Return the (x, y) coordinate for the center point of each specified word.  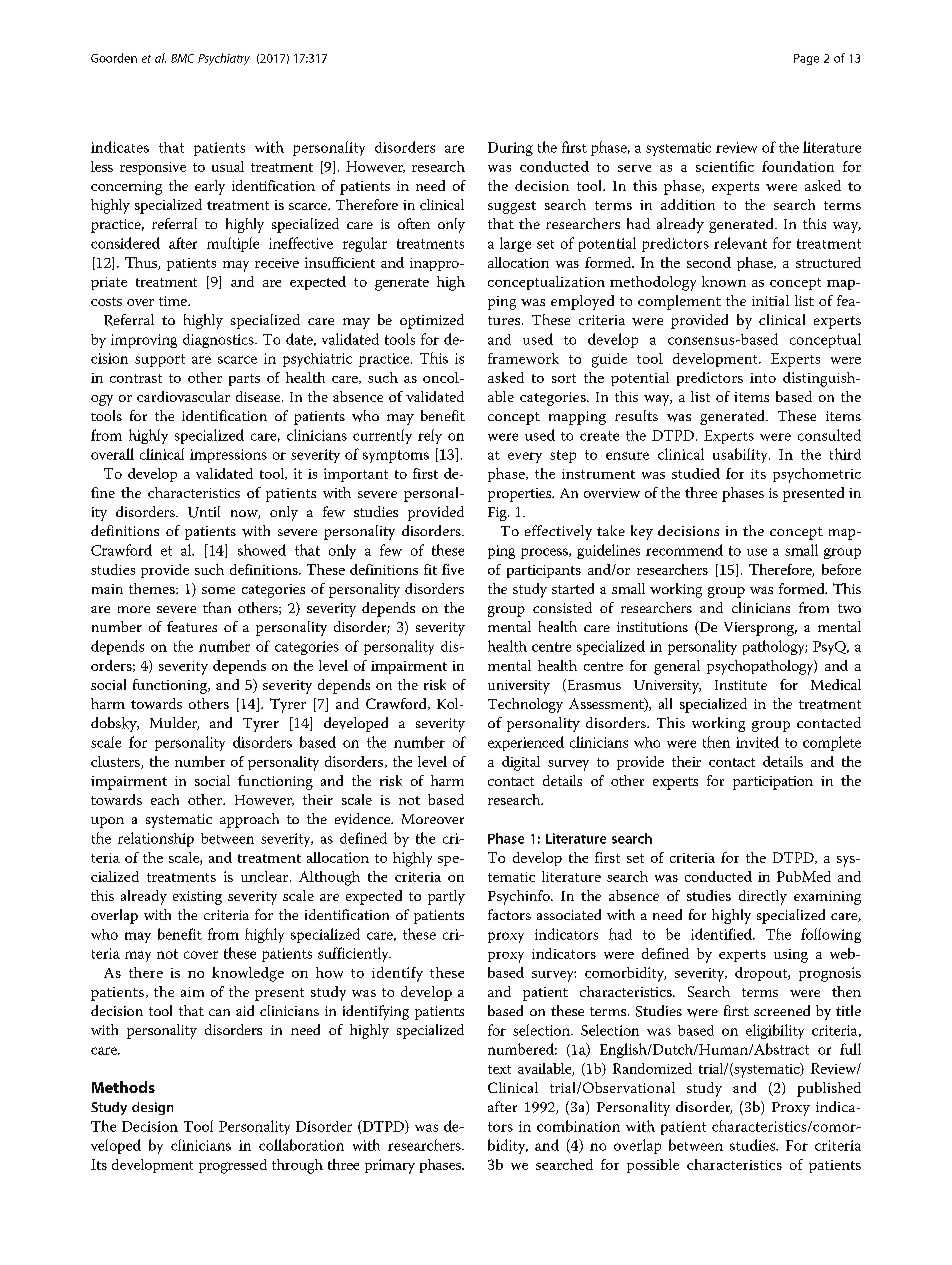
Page (806, 59)
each (165, 799)
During (510, 149)
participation (773, 783)
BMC (182, 58)
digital (521, 763)
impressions (228, 456)
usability (741, 455)
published (829, 1089)
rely (430, 436)
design (152, 1108)
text (499, 1069)
